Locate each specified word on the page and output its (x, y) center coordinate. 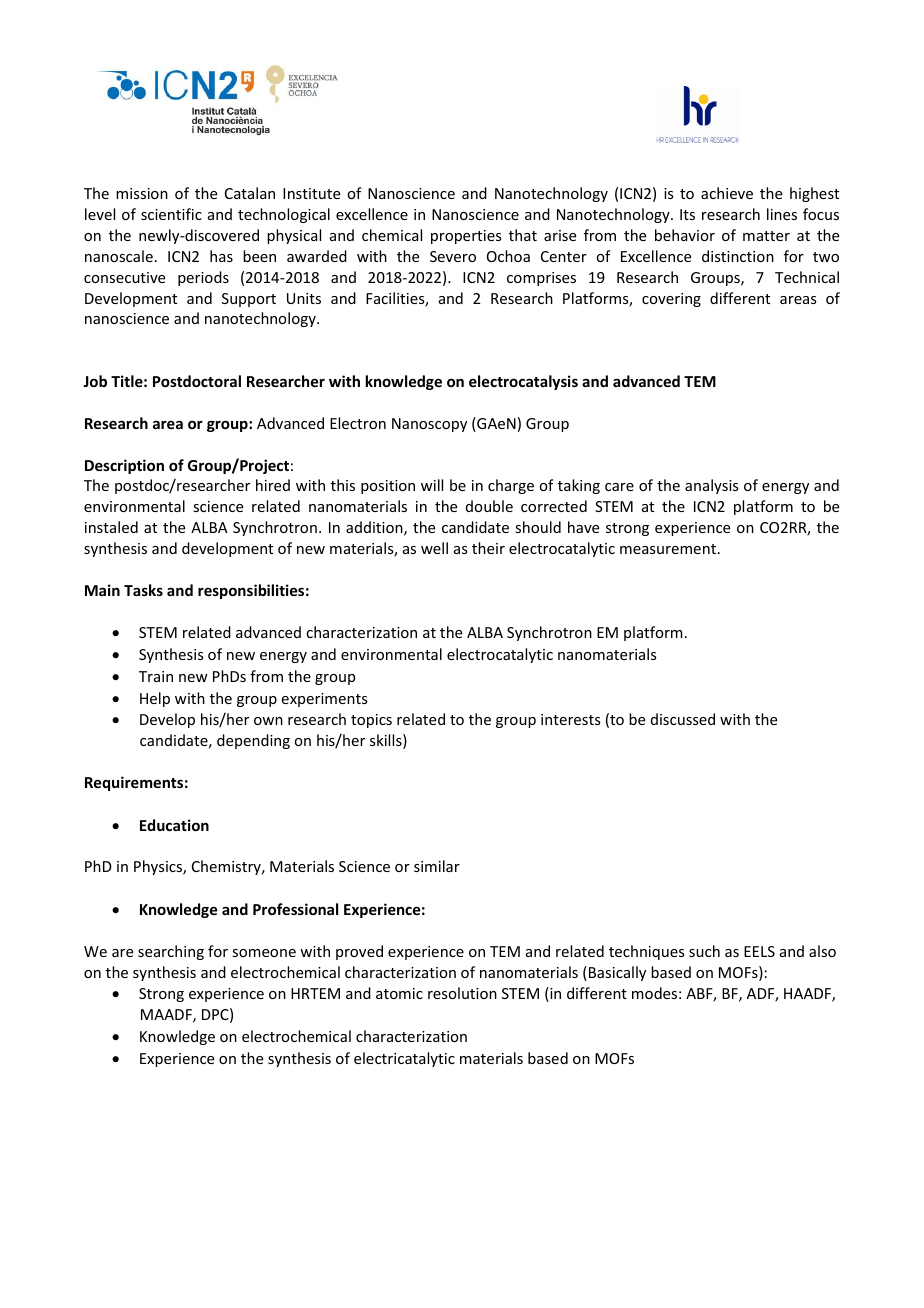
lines (782, 214)
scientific (171, 214)
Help (155, 699)
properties (466, 237)
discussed (683, 719)
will (432, 485)
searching (171, 952)
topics (371, 721)
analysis (711, 486)
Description (124, 466)
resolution (462, 993)
